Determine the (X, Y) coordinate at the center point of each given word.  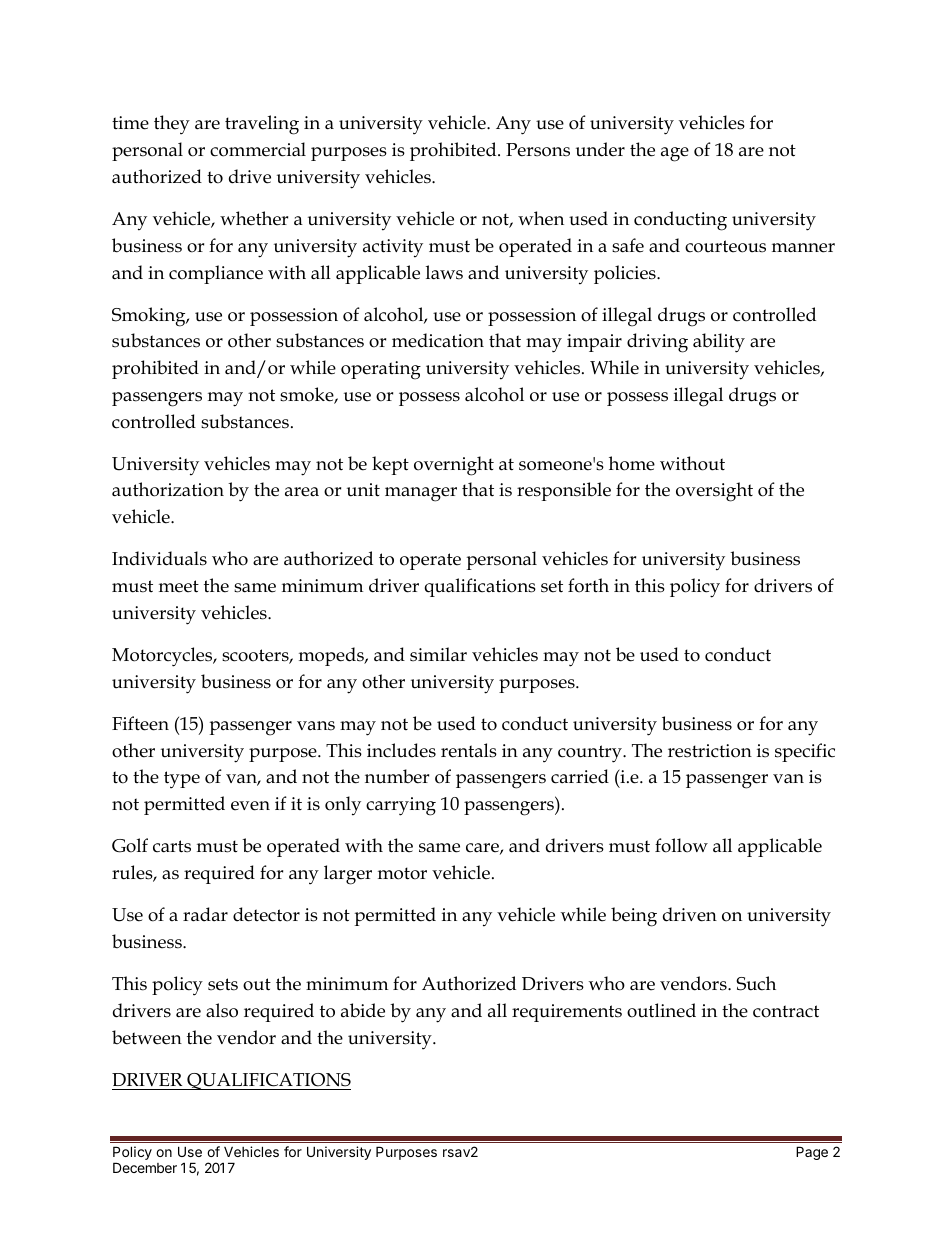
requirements (567, 1013)
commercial (258, 149)
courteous (725, 246)
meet (179, 586)
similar (438, 654)
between (147, 1037)
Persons (538, 150)
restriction (710, 751)
